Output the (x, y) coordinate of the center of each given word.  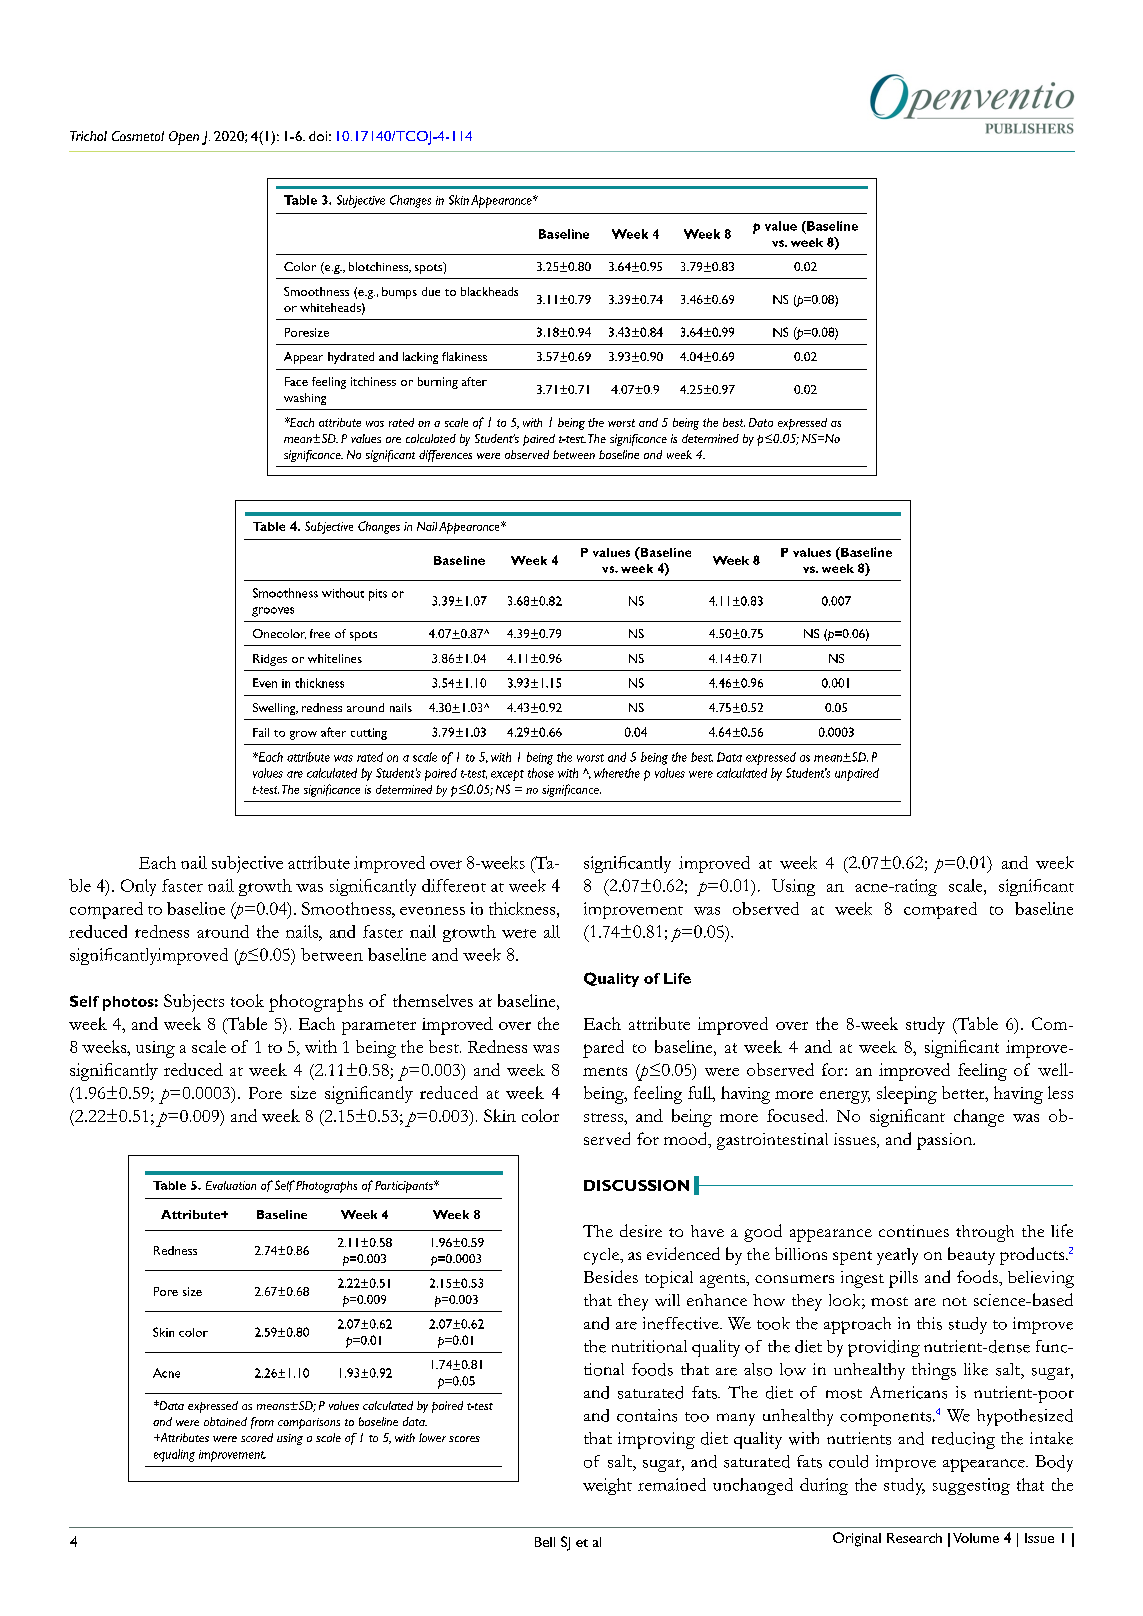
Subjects (194, 1003)
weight (607, 1486)
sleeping (907, 1095)
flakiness (464, 356)
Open (184, 138)
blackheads (489, 291)
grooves (273, 612)
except (507, 775)
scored (257, 1437)
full (701, 1092)
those (541, 773)
